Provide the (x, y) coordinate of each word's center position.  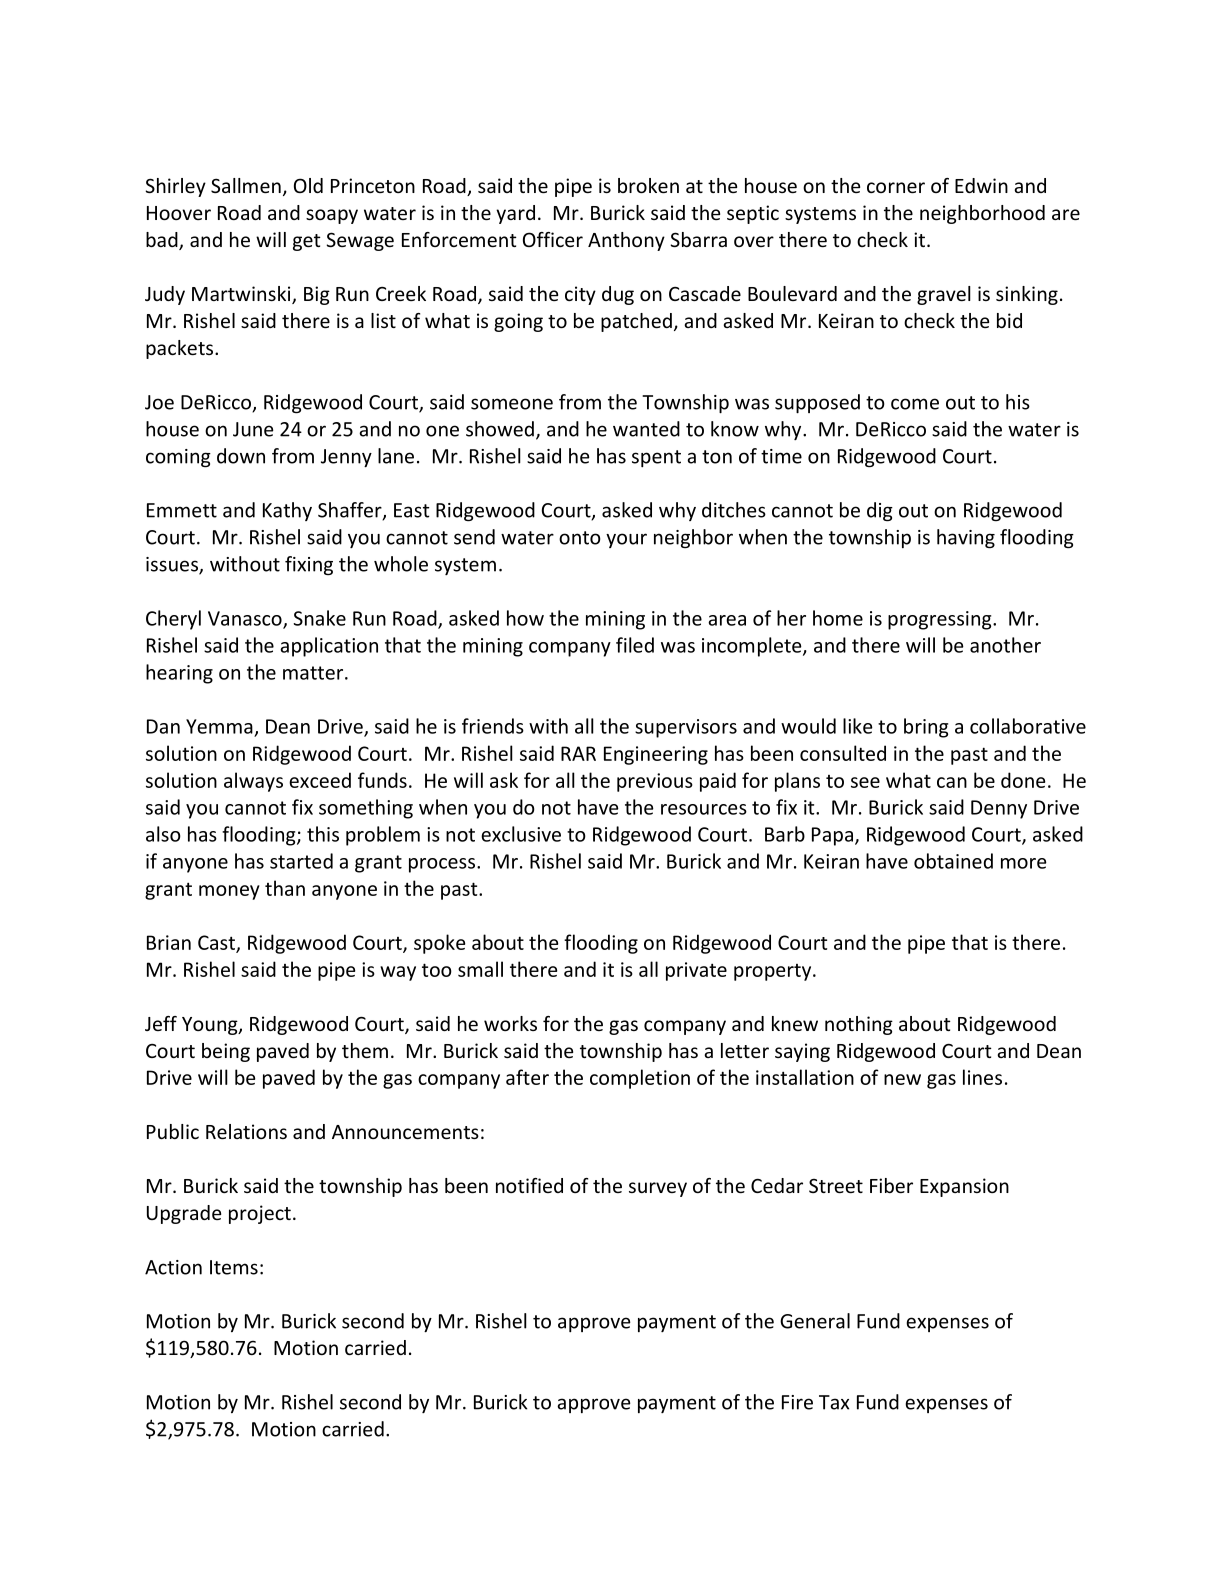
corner (896, 187)
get (307, 242)
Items (234, 1267)
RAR (578, 753)
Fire (797, 1402)
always (253, 782)
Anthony (626, 241)
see (865, 782)
